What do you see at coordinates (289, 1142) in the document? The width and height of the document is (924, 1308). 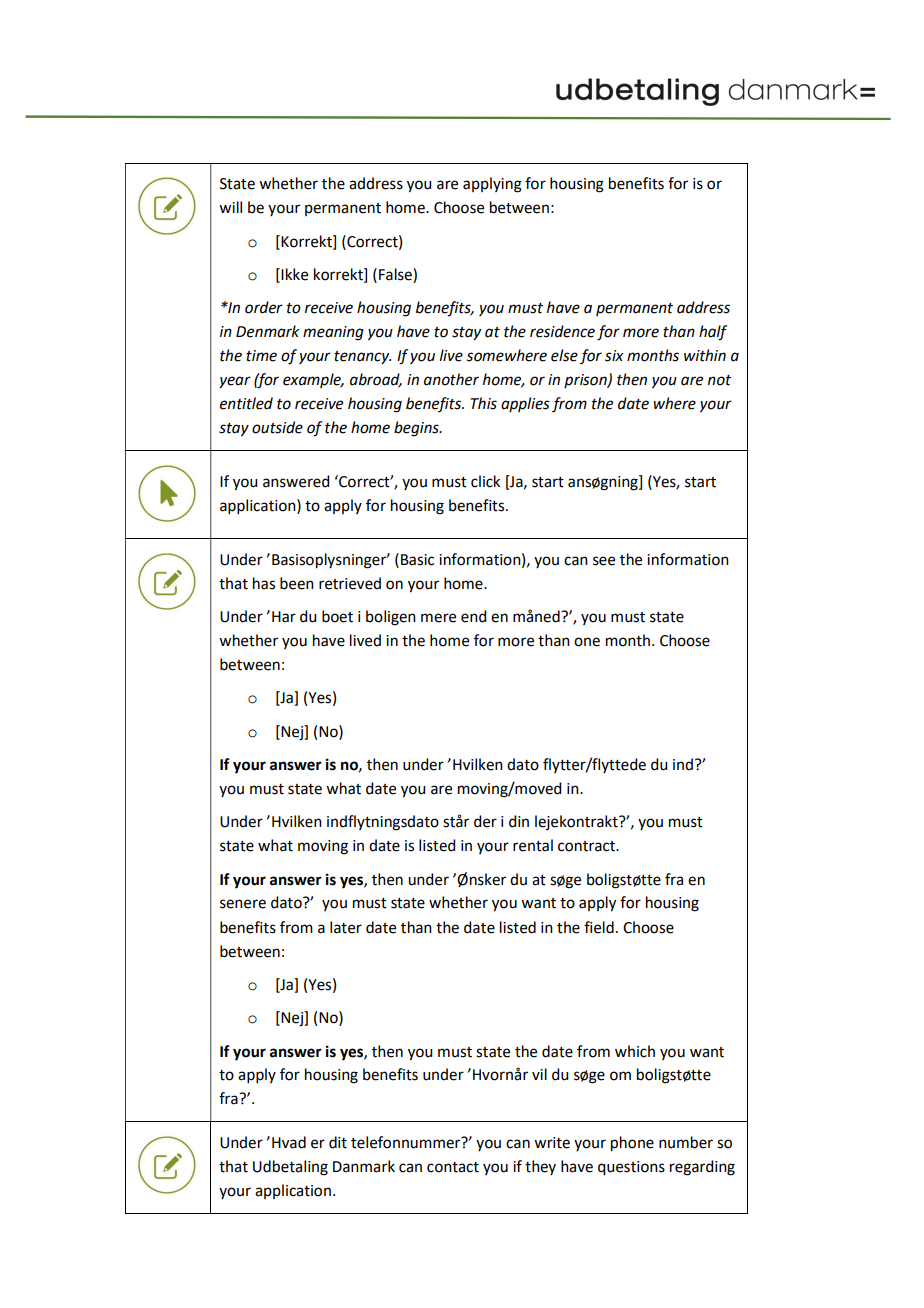 I see `Hvad` at bounding box center [289, 1142].
